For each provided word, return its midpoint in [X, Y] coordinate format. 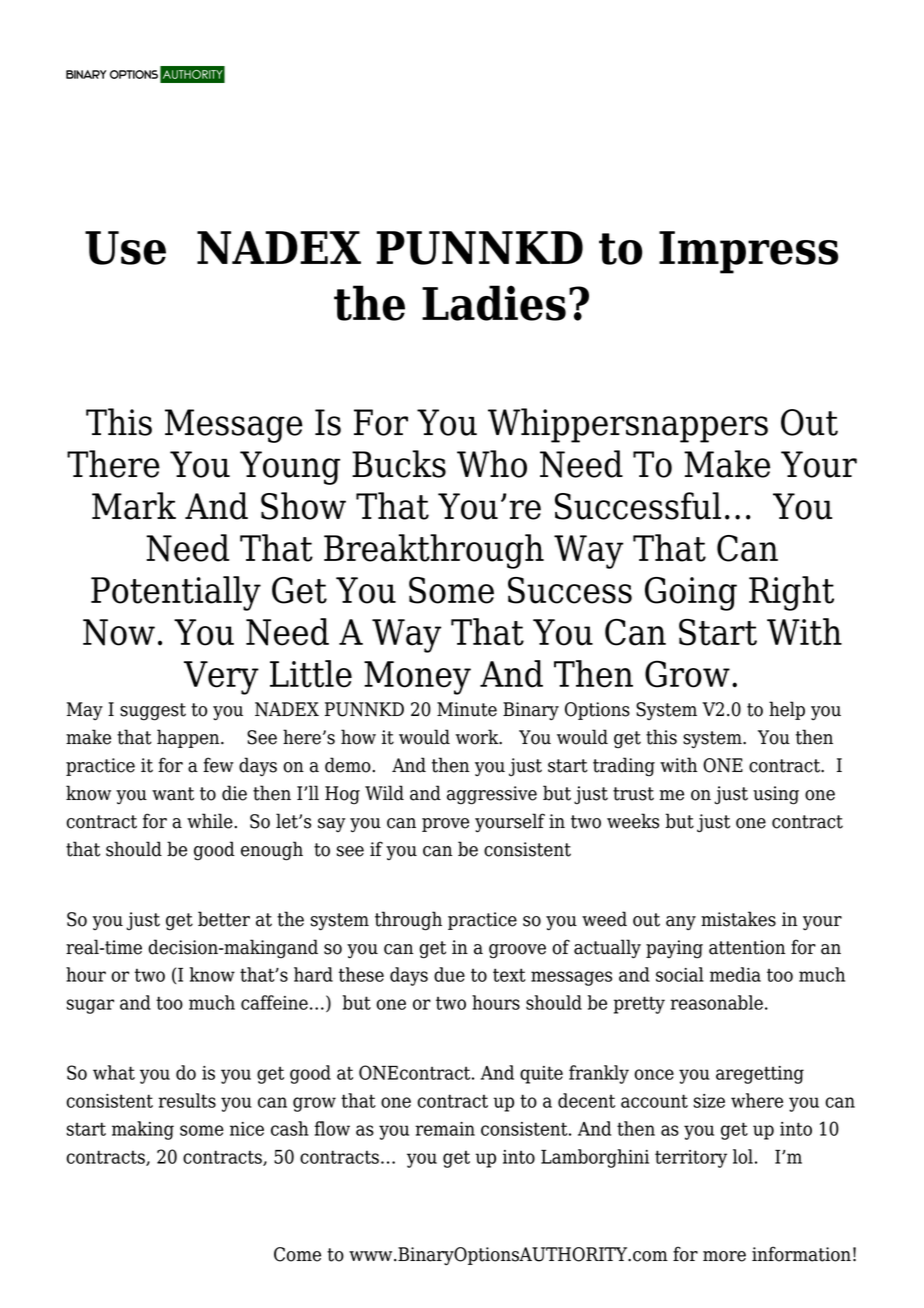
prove [445, 825]
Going [691, 594]
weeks [633, 821]
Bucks [399, 464]
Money [417, 678]
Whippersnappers [628, 425]
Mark [134, 506]
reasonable [716, 1002]
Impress [748, 252]
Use [125, 248]
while [211, 821]
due [449, 974]
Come [297, 1254]
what [114, 1072]
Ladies [494, 303]
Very [221, 678]
